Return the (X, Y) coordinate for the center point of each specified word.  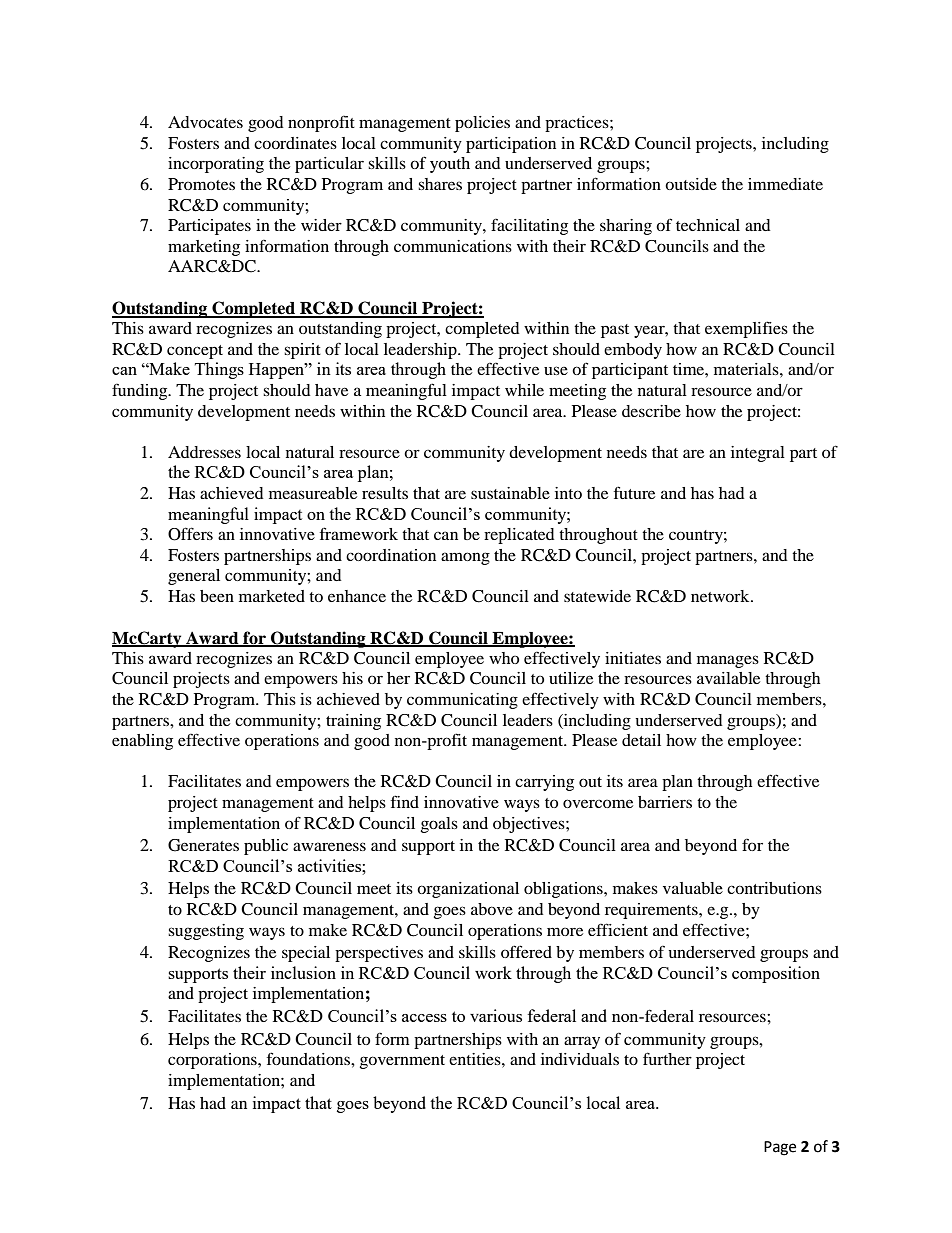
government (402, 1062)
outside (691, 184)
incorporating (216, 165)
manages (728, 661)
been (217, 596)
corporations (213, 1061)
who (504, 658)
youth (450, 165)
